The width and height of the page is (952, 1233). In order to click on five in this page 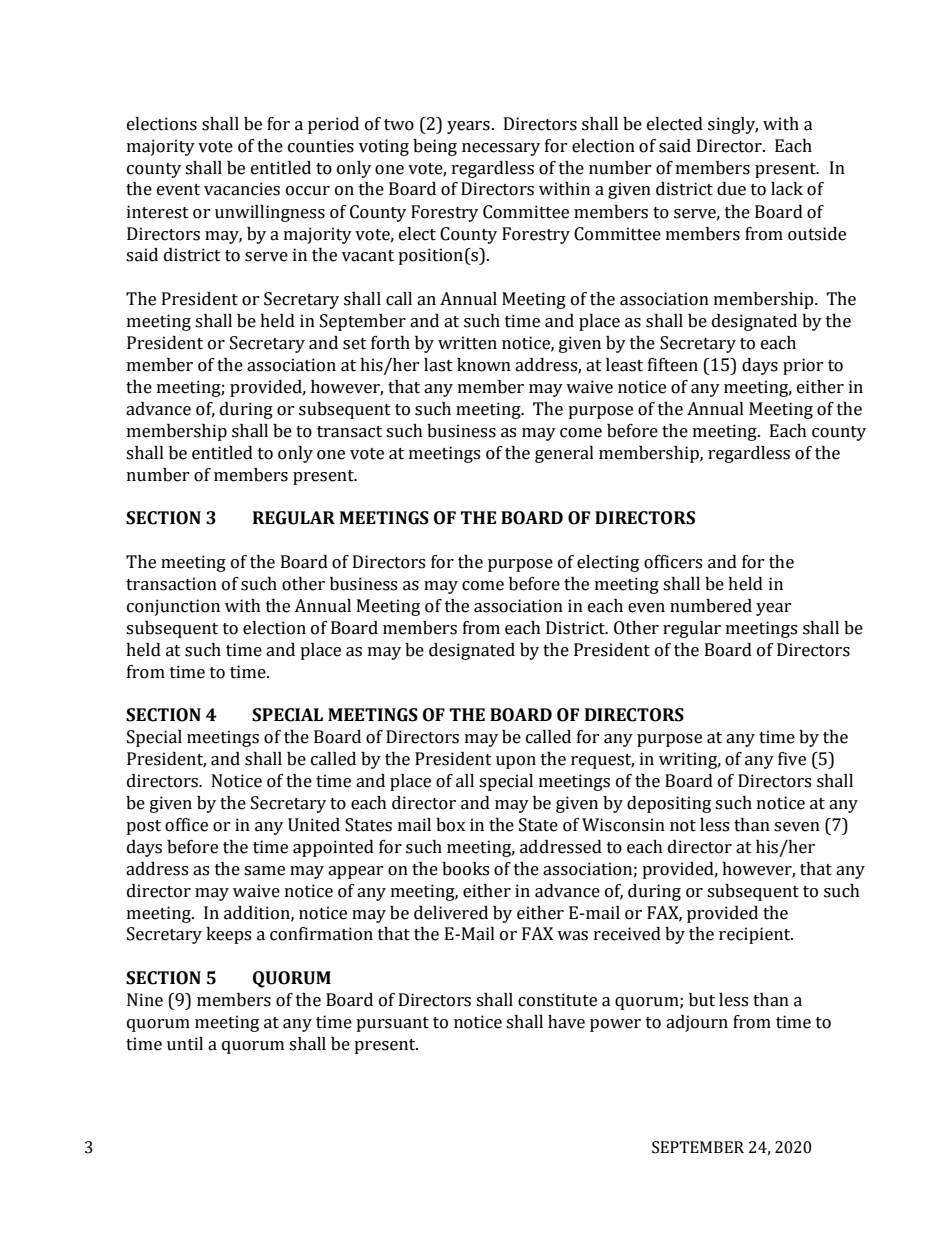, I will do `click(792, 759)`.
